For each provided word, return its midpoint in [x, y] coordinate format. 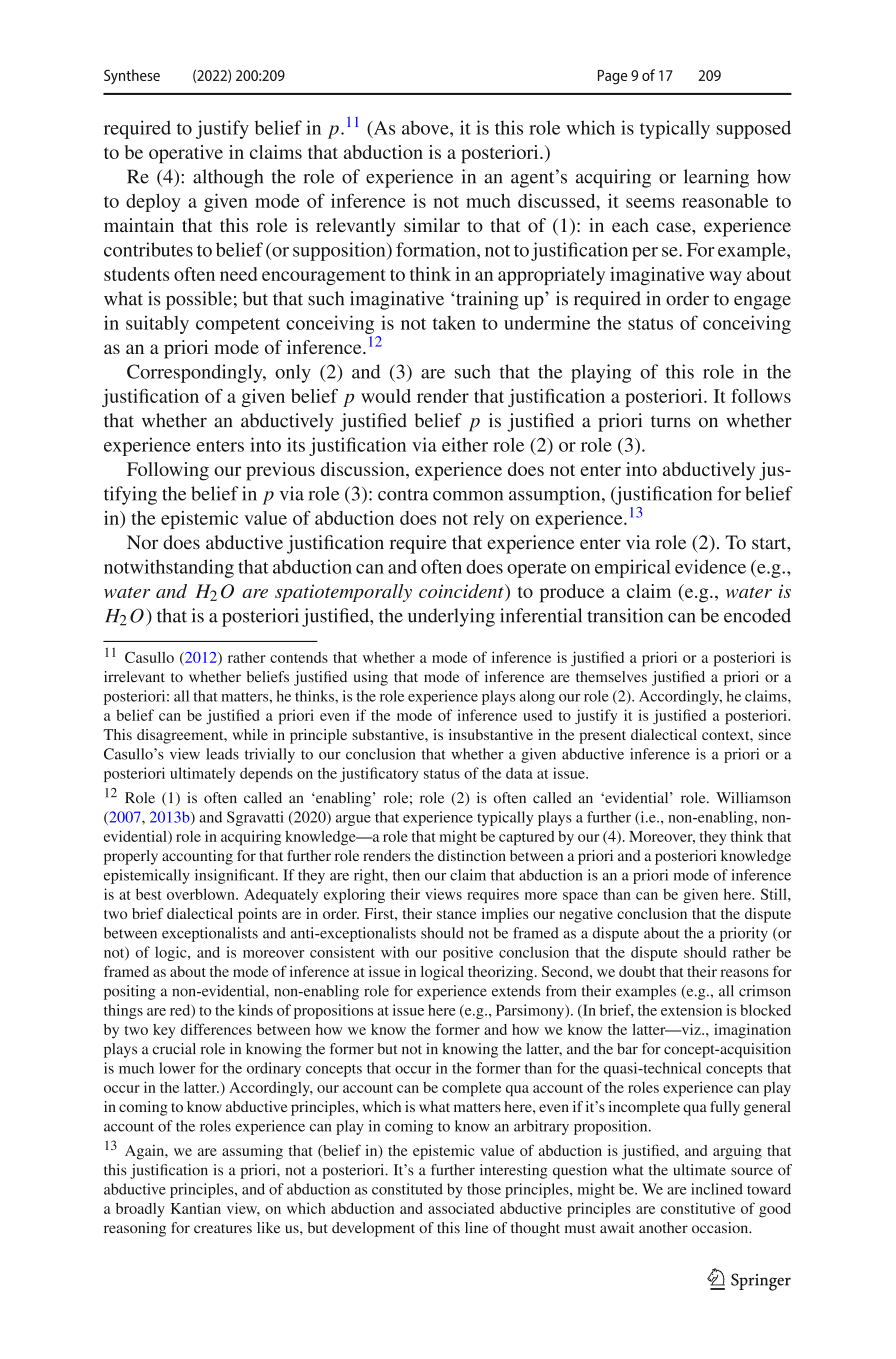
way [725, 278]
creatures [223, 1229]
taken [454, 323]
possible [199, 300]
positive [468, 953]
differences [216, 1029]
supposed [754, 129]
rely [488, 520]
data [519, 773]
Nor [142, 542]
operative [186, 154]
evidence [710, 566]
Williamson [753, 798]
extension [691, 1010]
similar [432, 225]
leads [222, 754]
